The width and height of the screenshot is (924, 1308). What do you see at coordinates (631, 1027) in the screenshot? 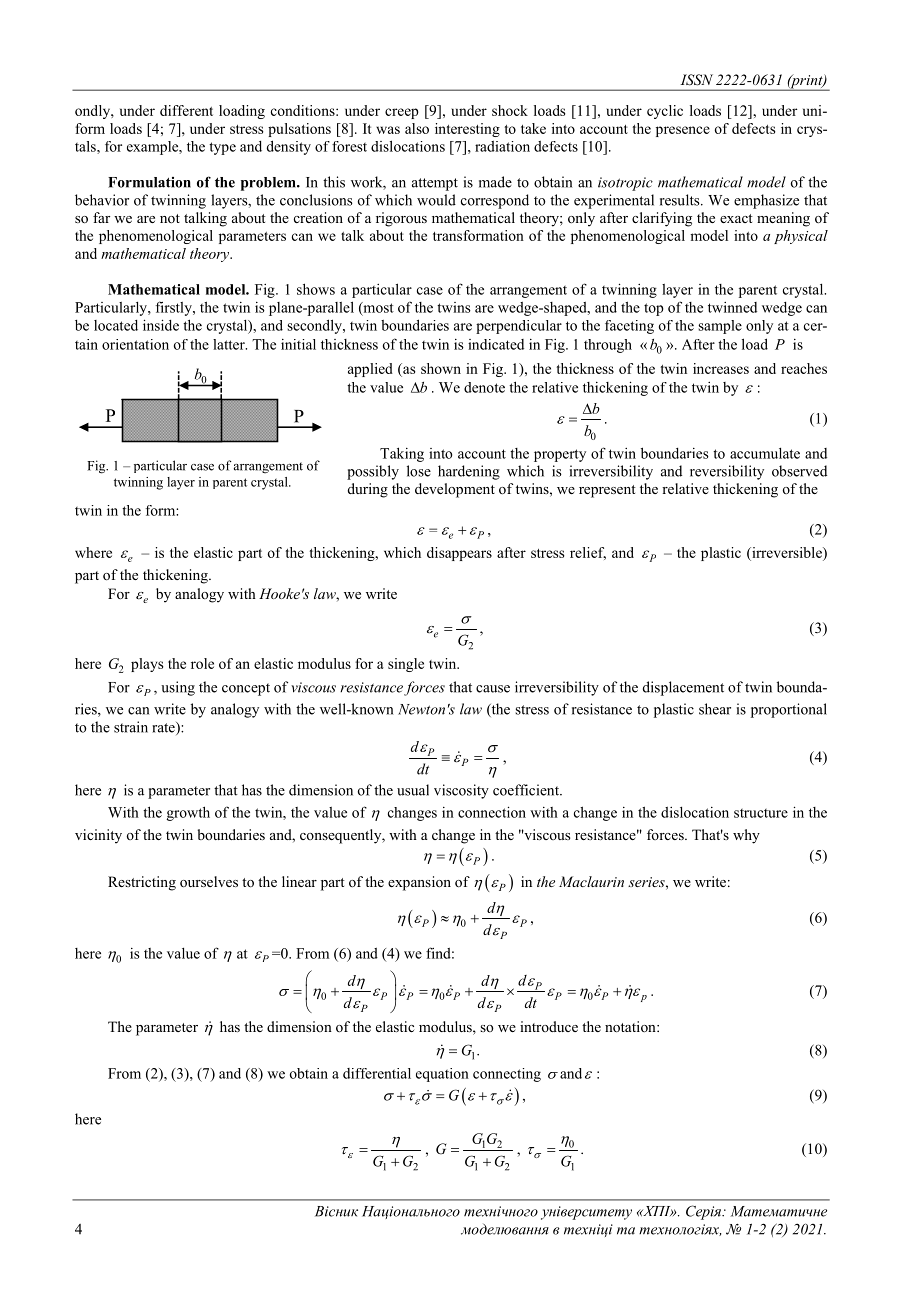
I see `notation` at bounding box center [631, 1027].
